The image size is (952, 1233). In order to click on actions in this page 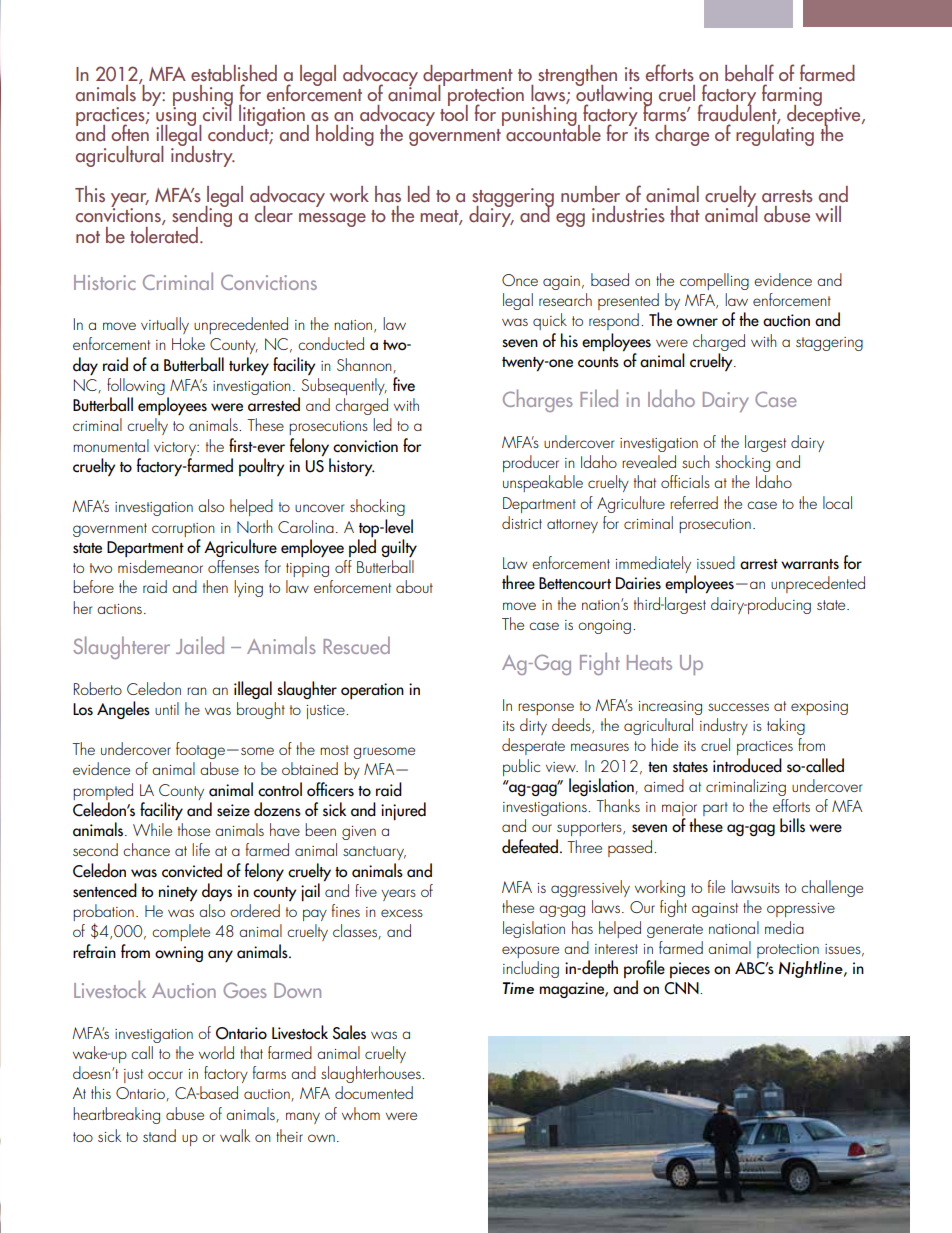, I will do `click(119, 609)`.
